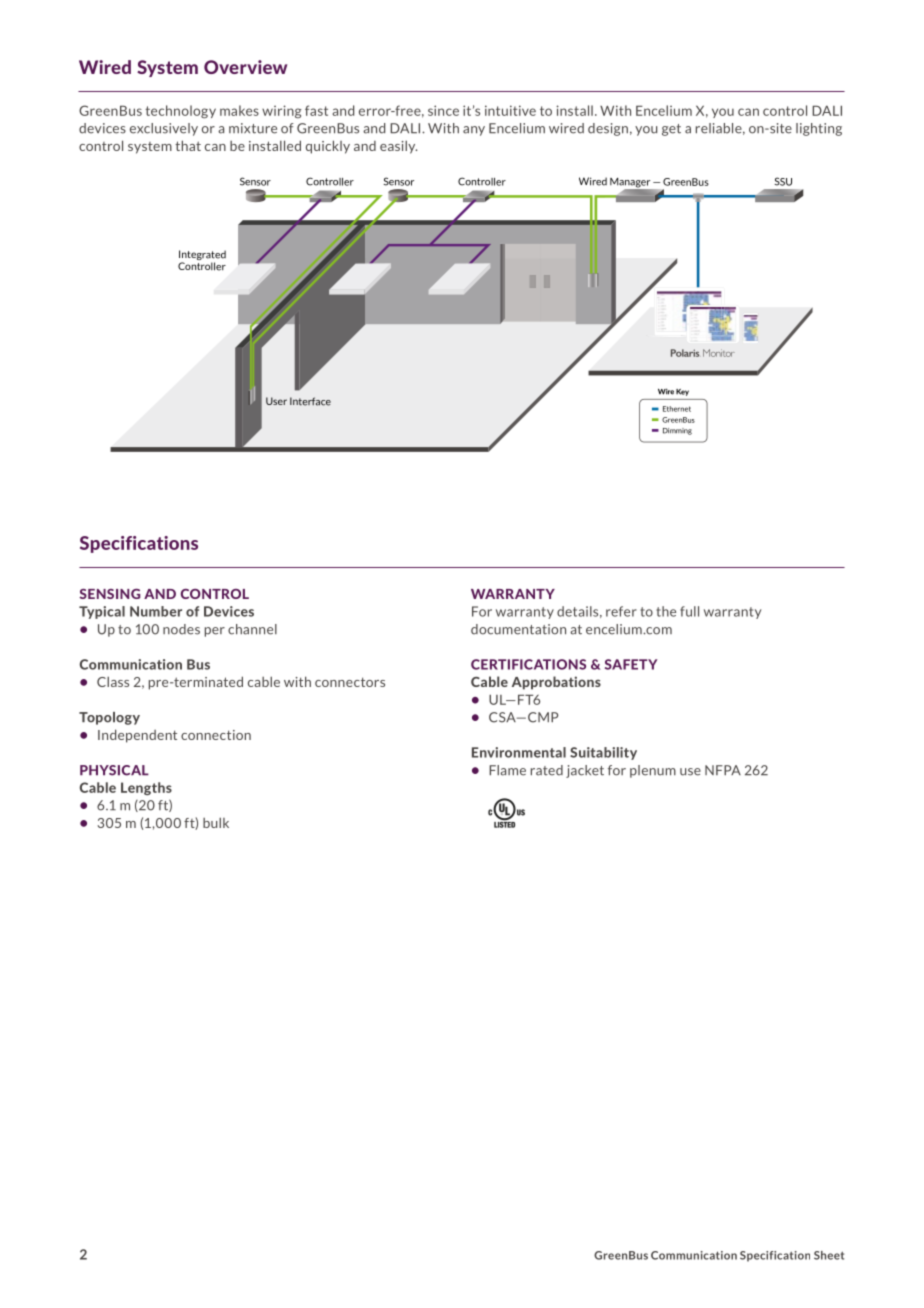 The height and width of the screenshot is (1308, 924). What do you see at coordinates (518, 629) in the screenshot?
I see `documentation` at bounding box center [518, 629].
